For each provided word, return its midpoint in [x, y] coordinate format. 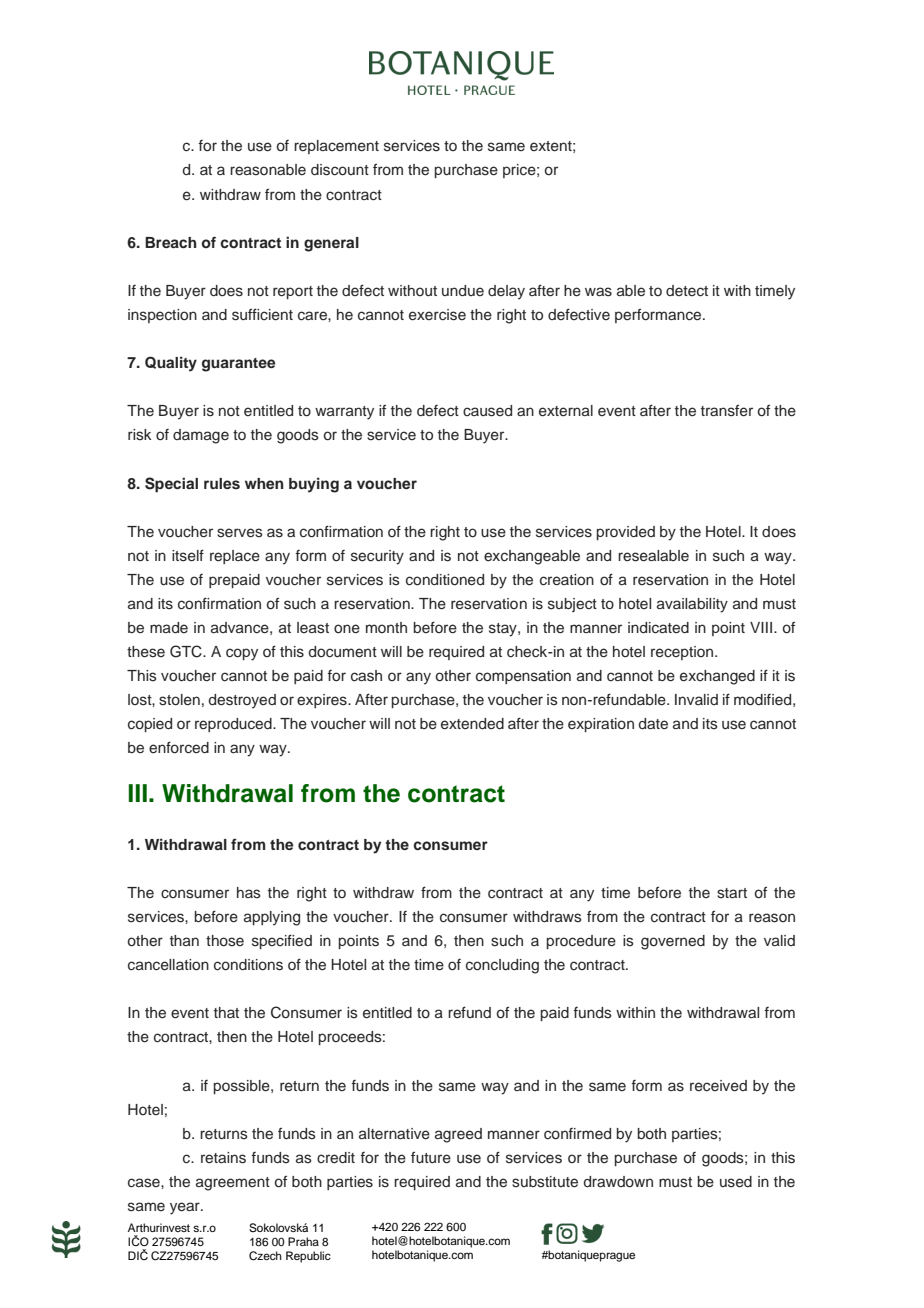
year [186, 1208]
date [653, 723]
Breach [171, 242]
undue [463, 290]
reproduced [234, 725]
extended [472, 724]
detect [687, 291]
